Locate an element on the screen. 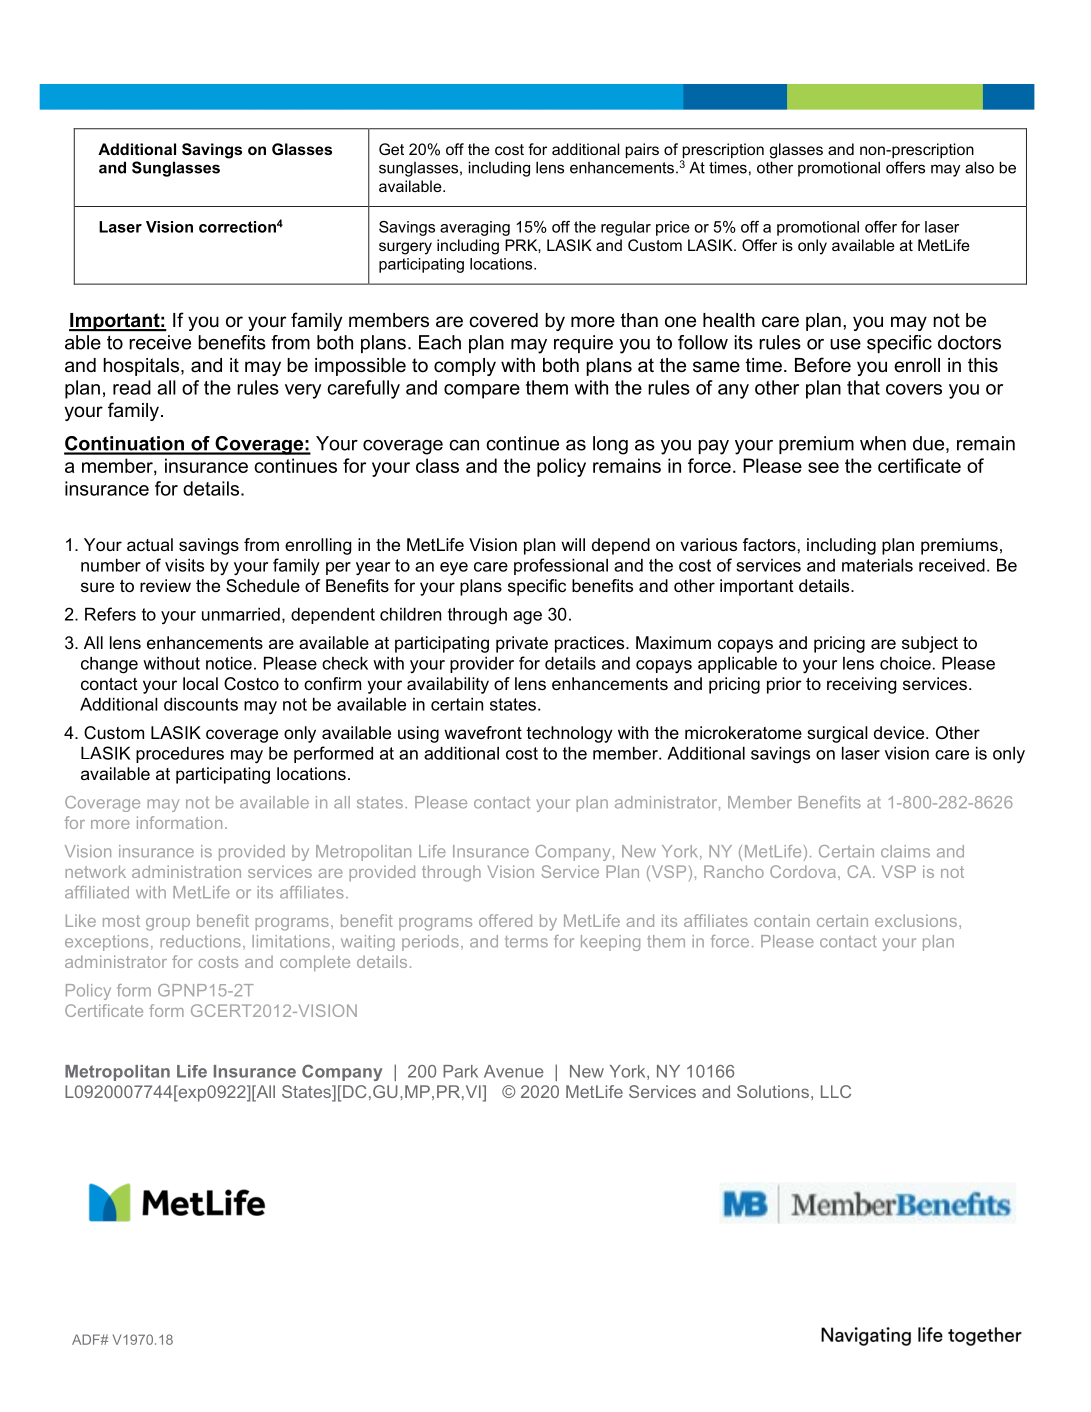  read is located at coordinates (132, 387).
